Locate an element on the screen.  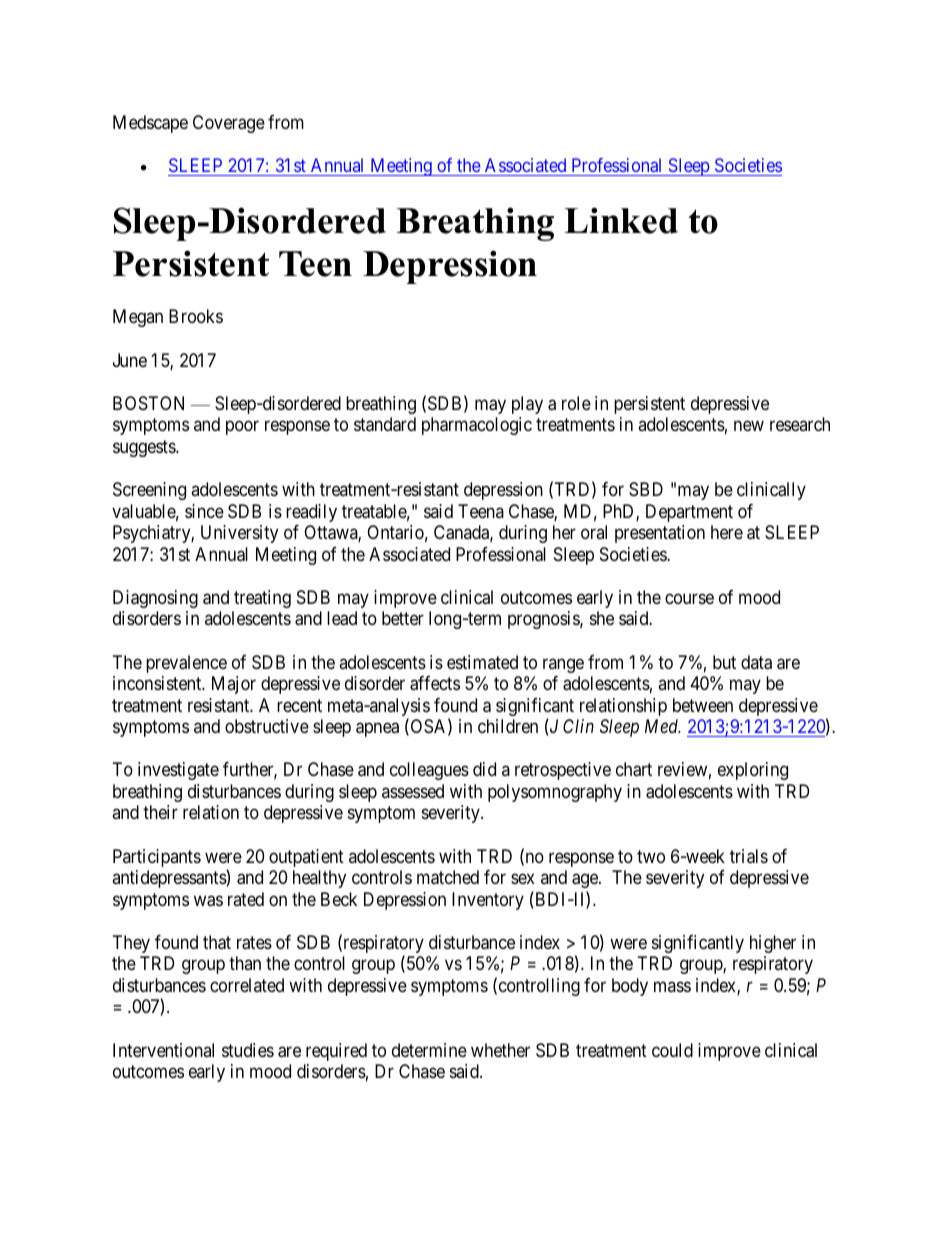
Coverage is located at coordinates (229, 124).
